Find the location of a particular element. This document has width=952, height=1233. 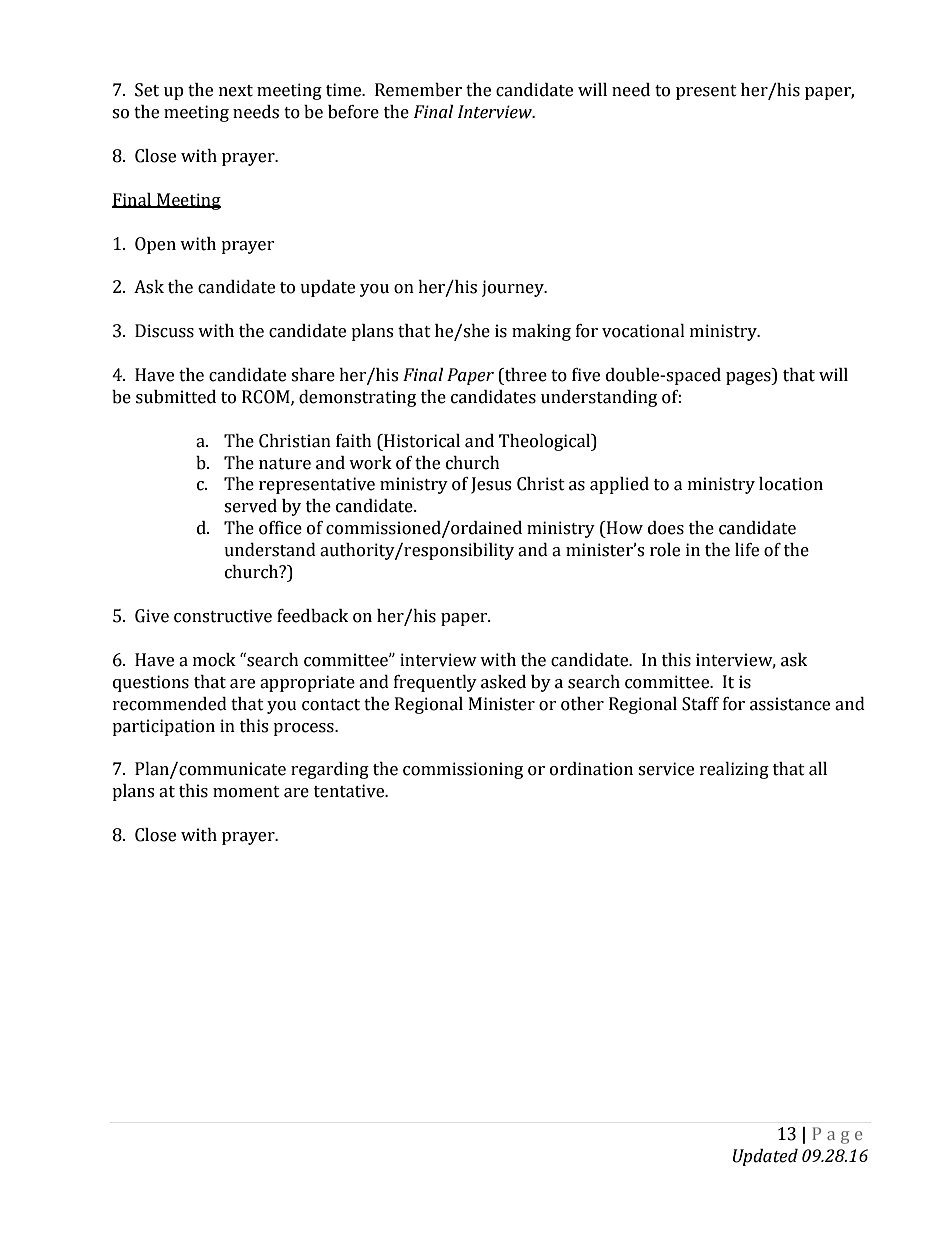

before is located at coordinates (353, 112).
